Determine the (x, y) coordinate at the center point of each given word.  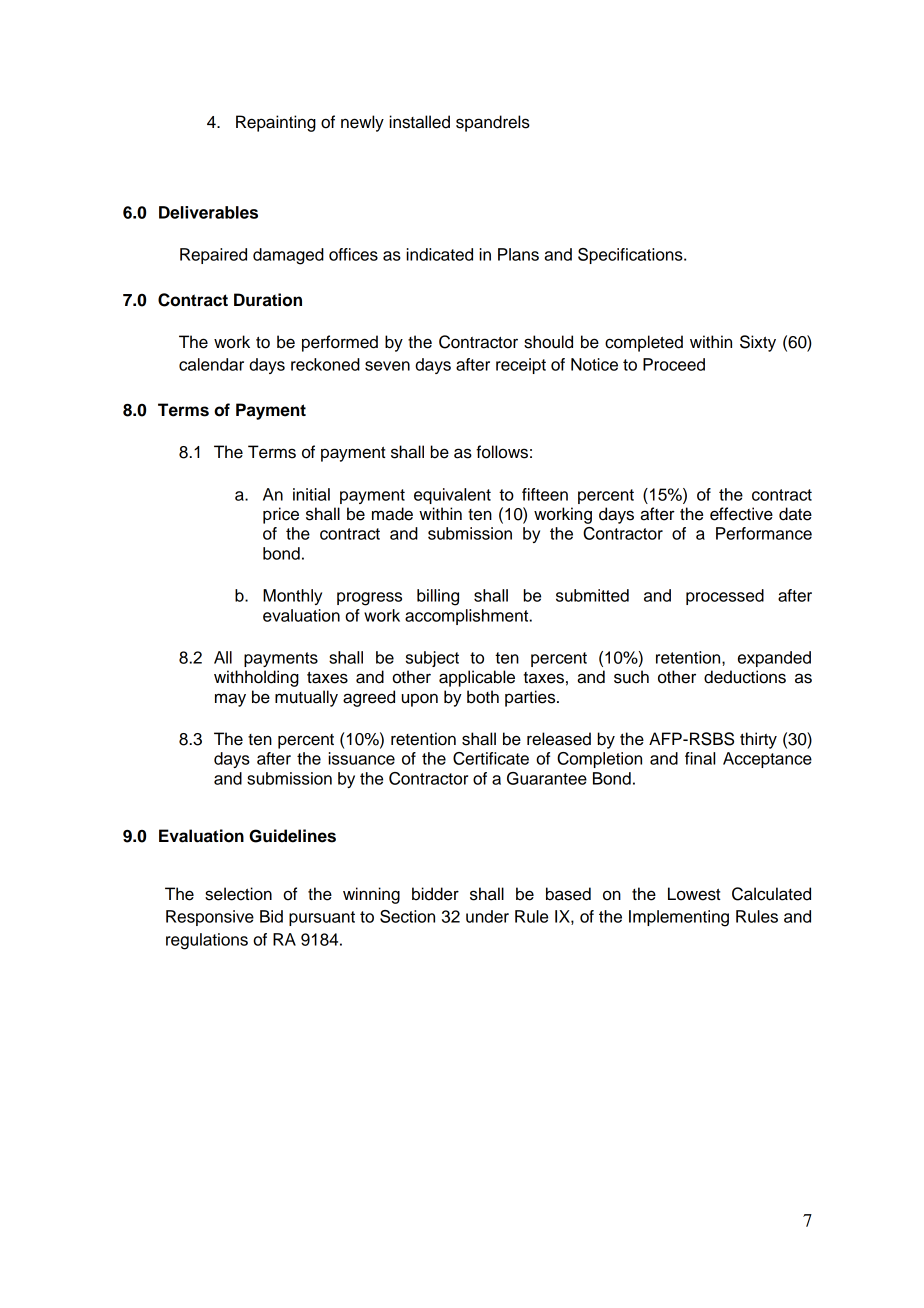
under (487, 916)
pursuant (322, 918)
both (483, 697)
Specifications (631, 256)
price (281, 515)
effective (741, 514)
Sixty (758, 343)
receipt (521, 366)
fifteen (545, 494)
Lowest (694, 894)
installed (419, 122)
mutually (306, 698)
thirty (758, 740)
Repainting (276, 123)
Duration (268, 300)
